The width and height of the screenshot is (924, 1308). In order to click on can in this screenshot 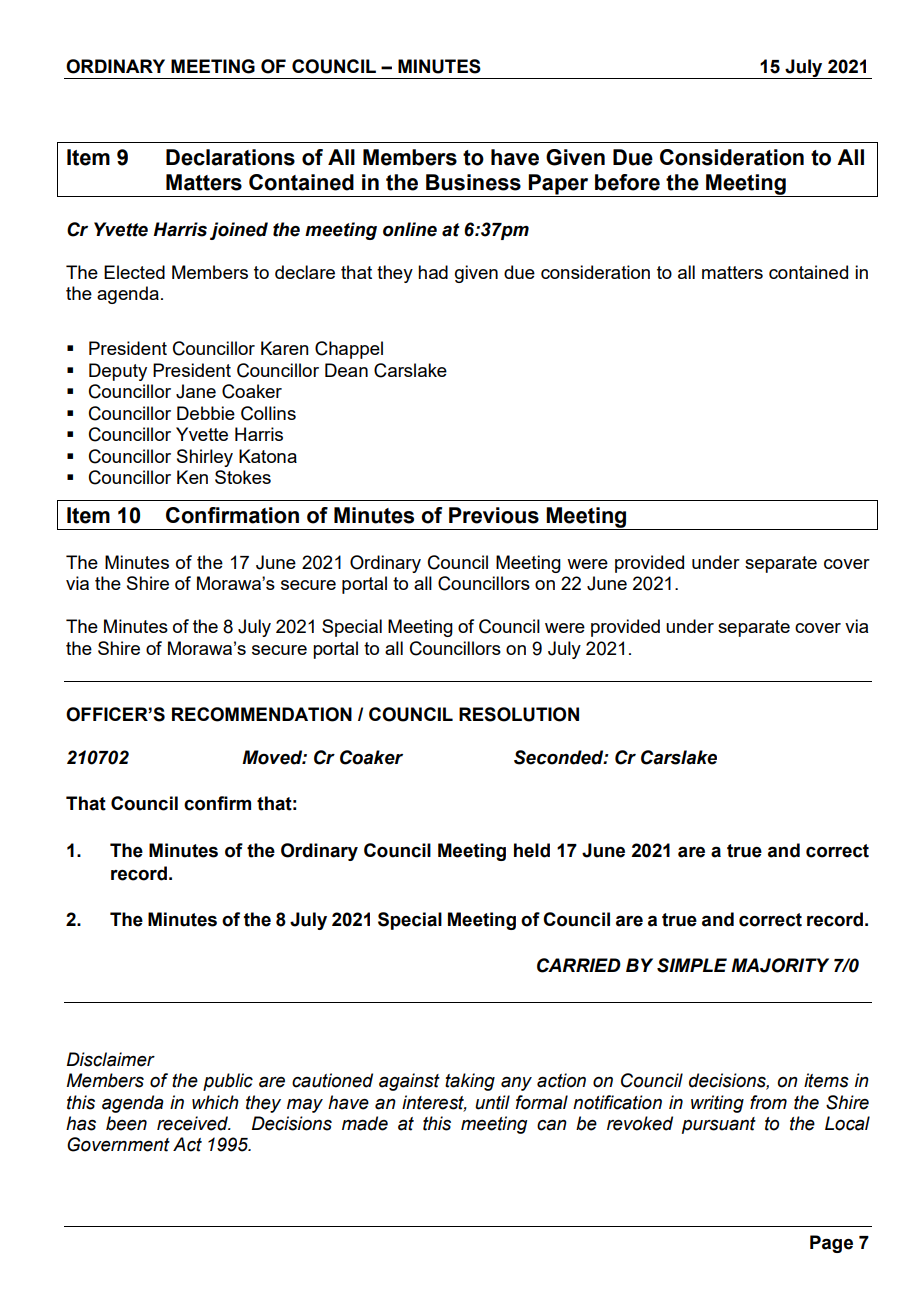, I will do `click(552, 1125)`.
